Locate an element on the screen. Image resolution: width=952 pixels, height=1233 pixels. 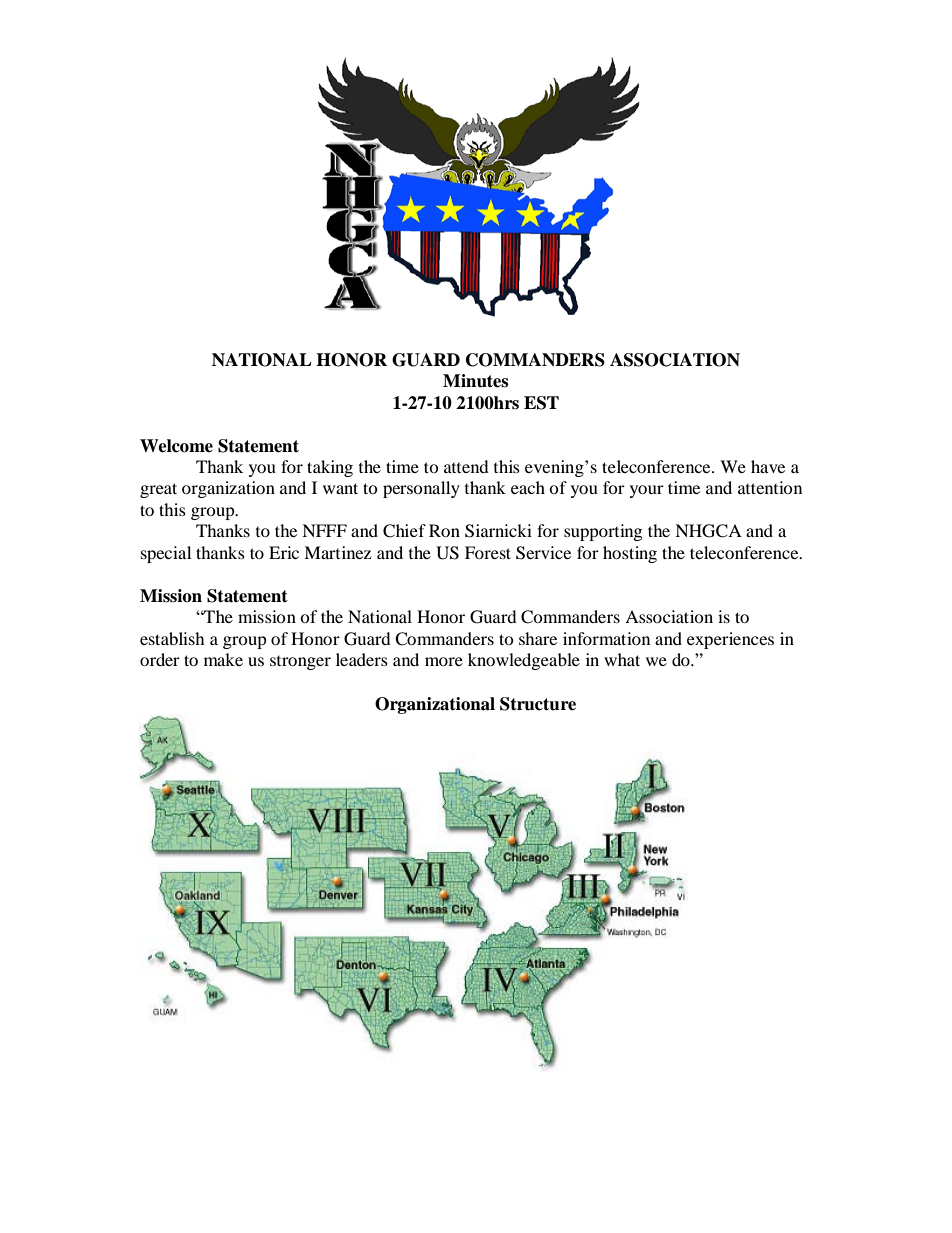
Eric is located at coordinates (284, 552).
